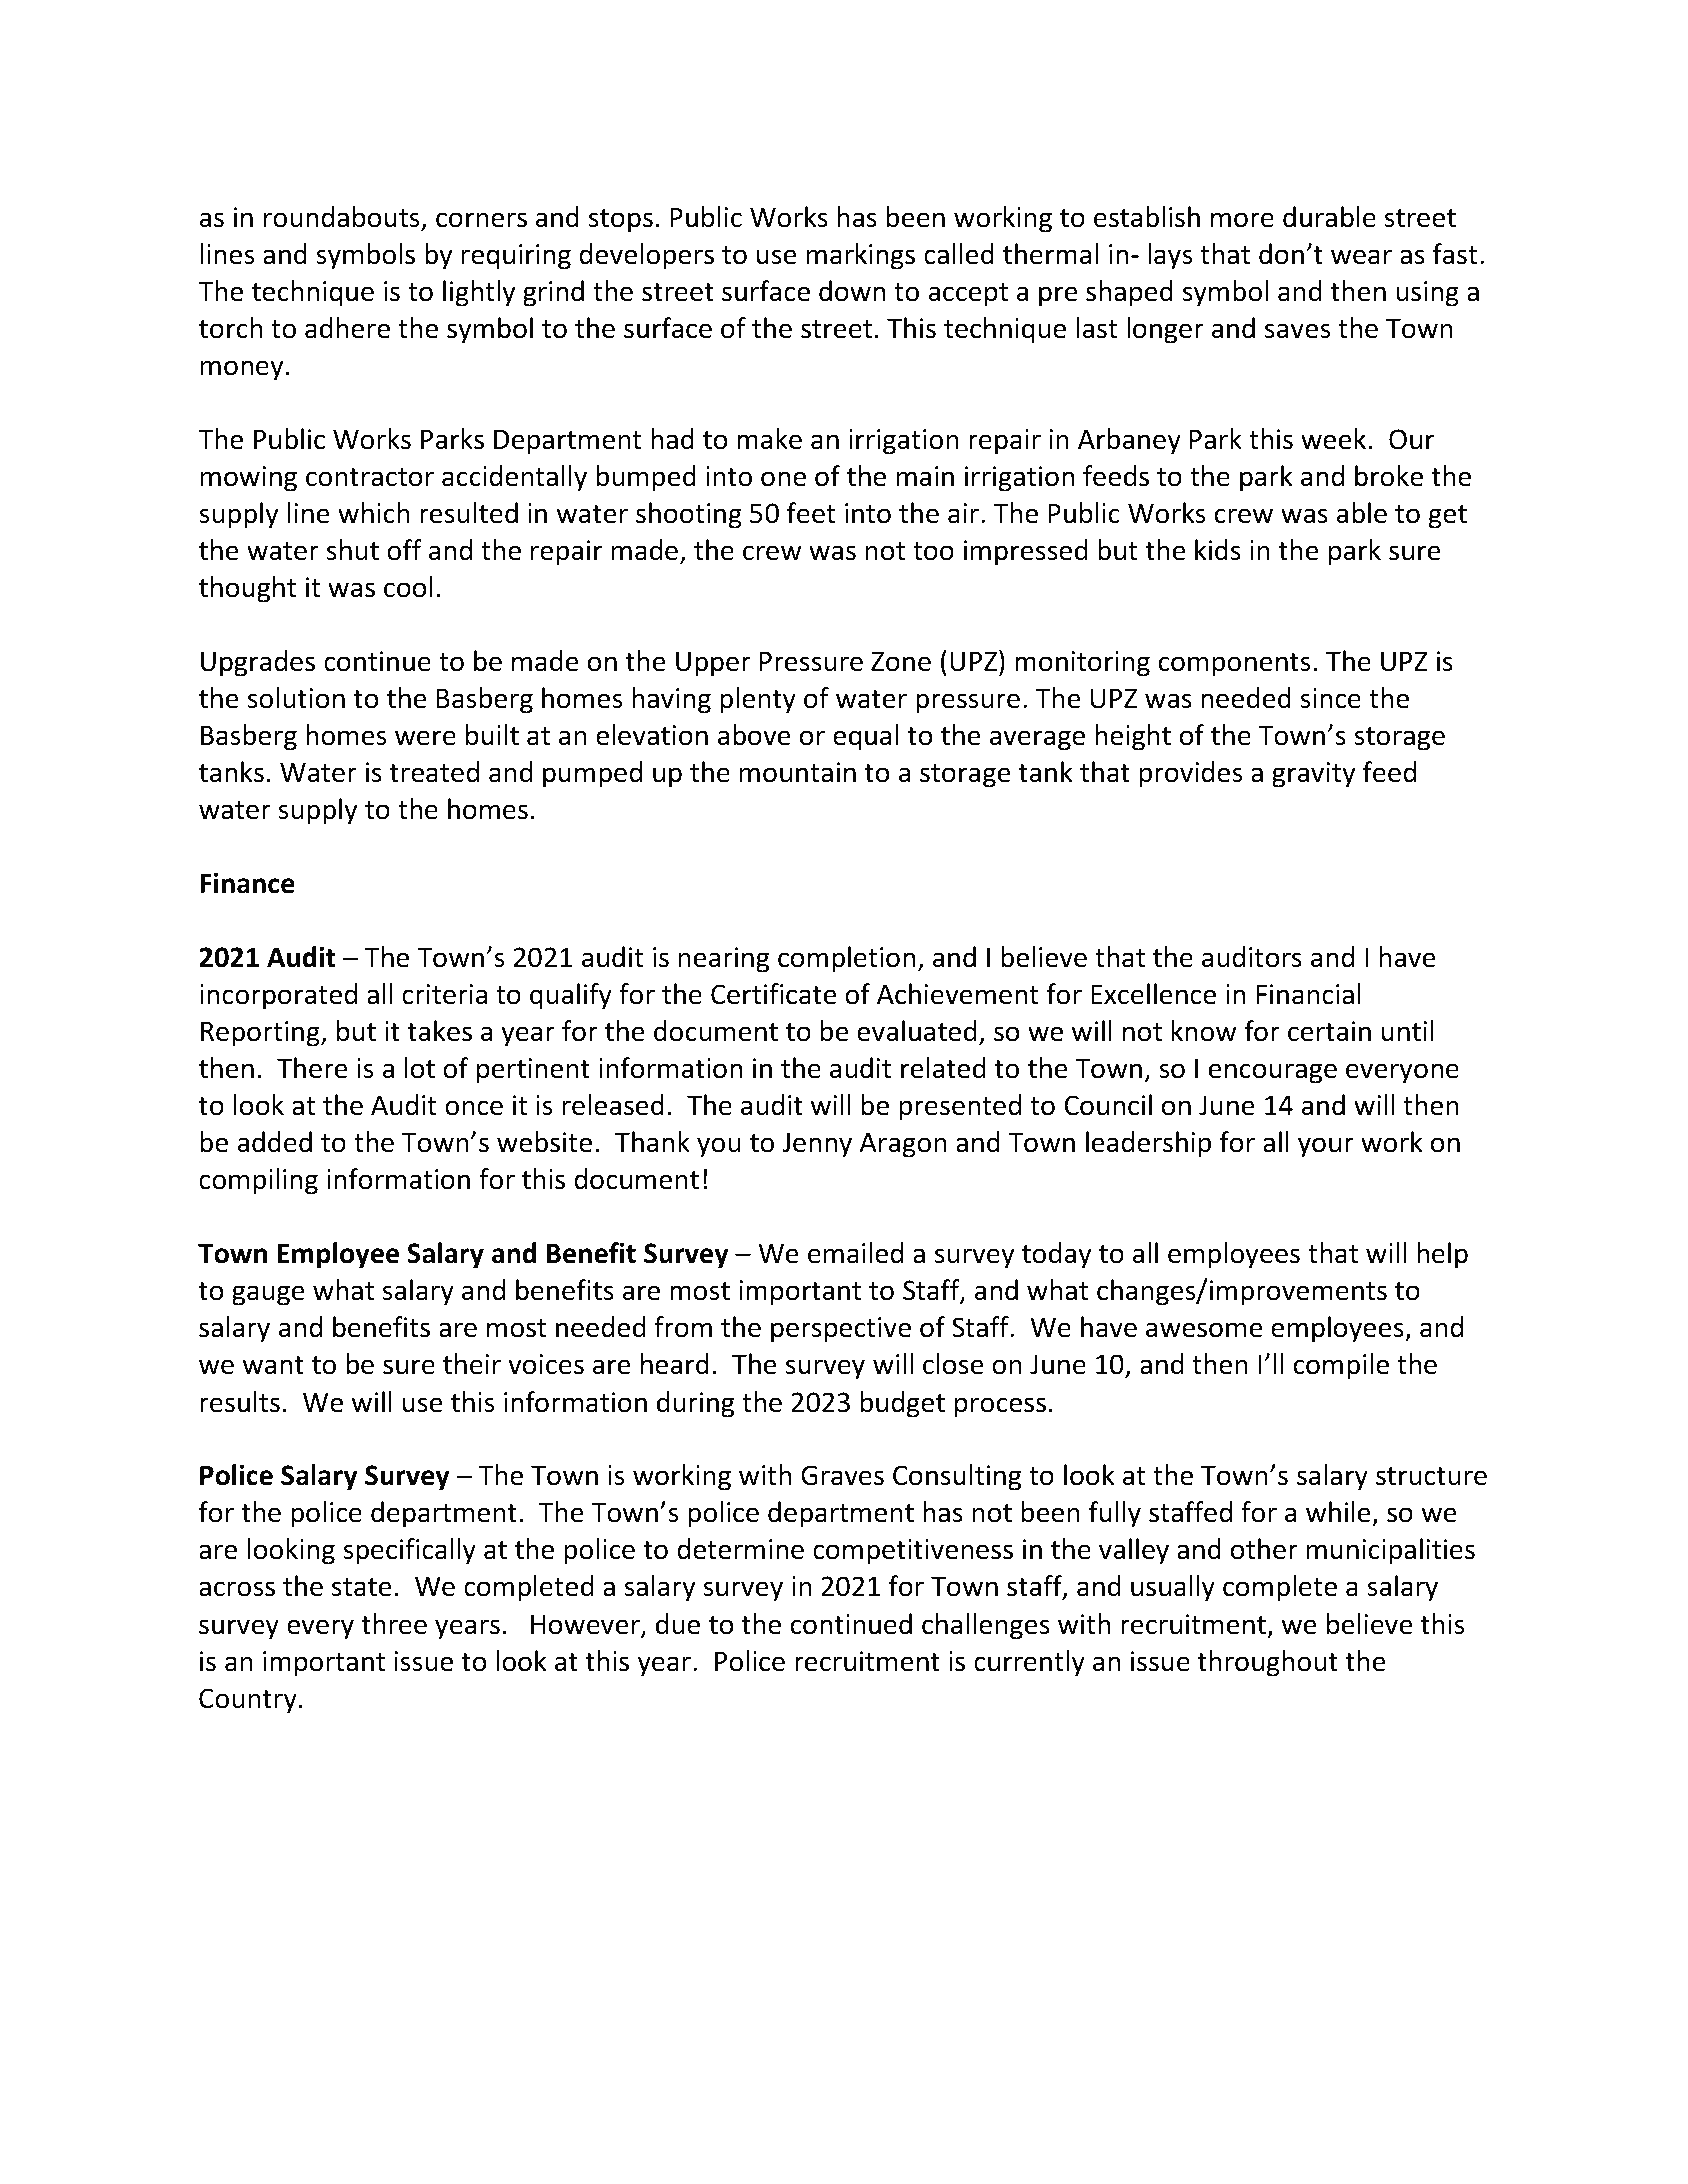 The width and height of the document is (1688, 2184). What do you see at coordinates (1361, 257) in the document?
I see `wear` at bounding box center [1361, 257].
